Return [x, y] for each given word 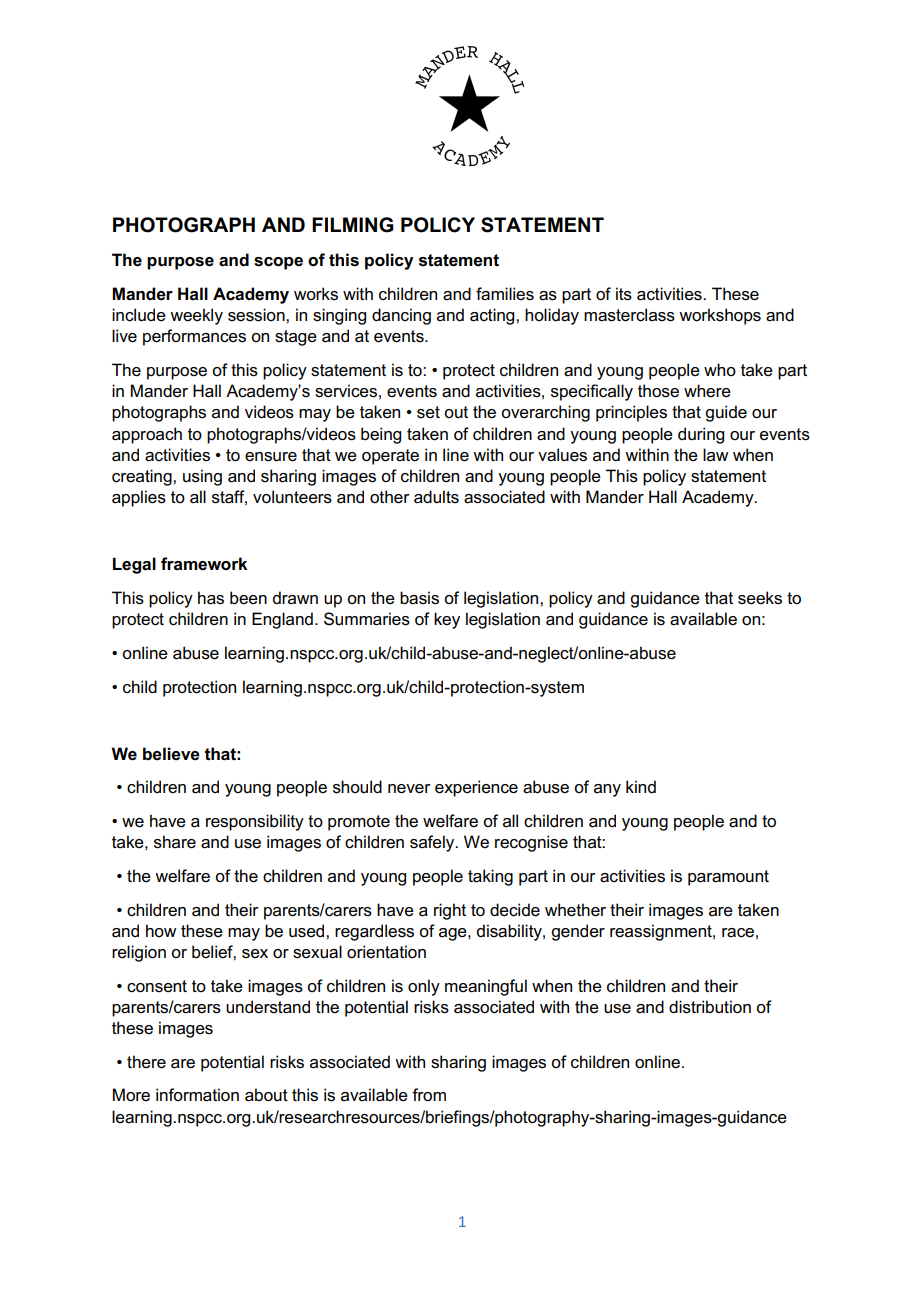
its [624, 294]
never [409, 789]
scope [278, 263]
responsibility [255, 822]
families [505, 294]
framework [204, 564]
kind [641, 786]
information [197, 1095]
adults [436, 497]
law [716, 454]
